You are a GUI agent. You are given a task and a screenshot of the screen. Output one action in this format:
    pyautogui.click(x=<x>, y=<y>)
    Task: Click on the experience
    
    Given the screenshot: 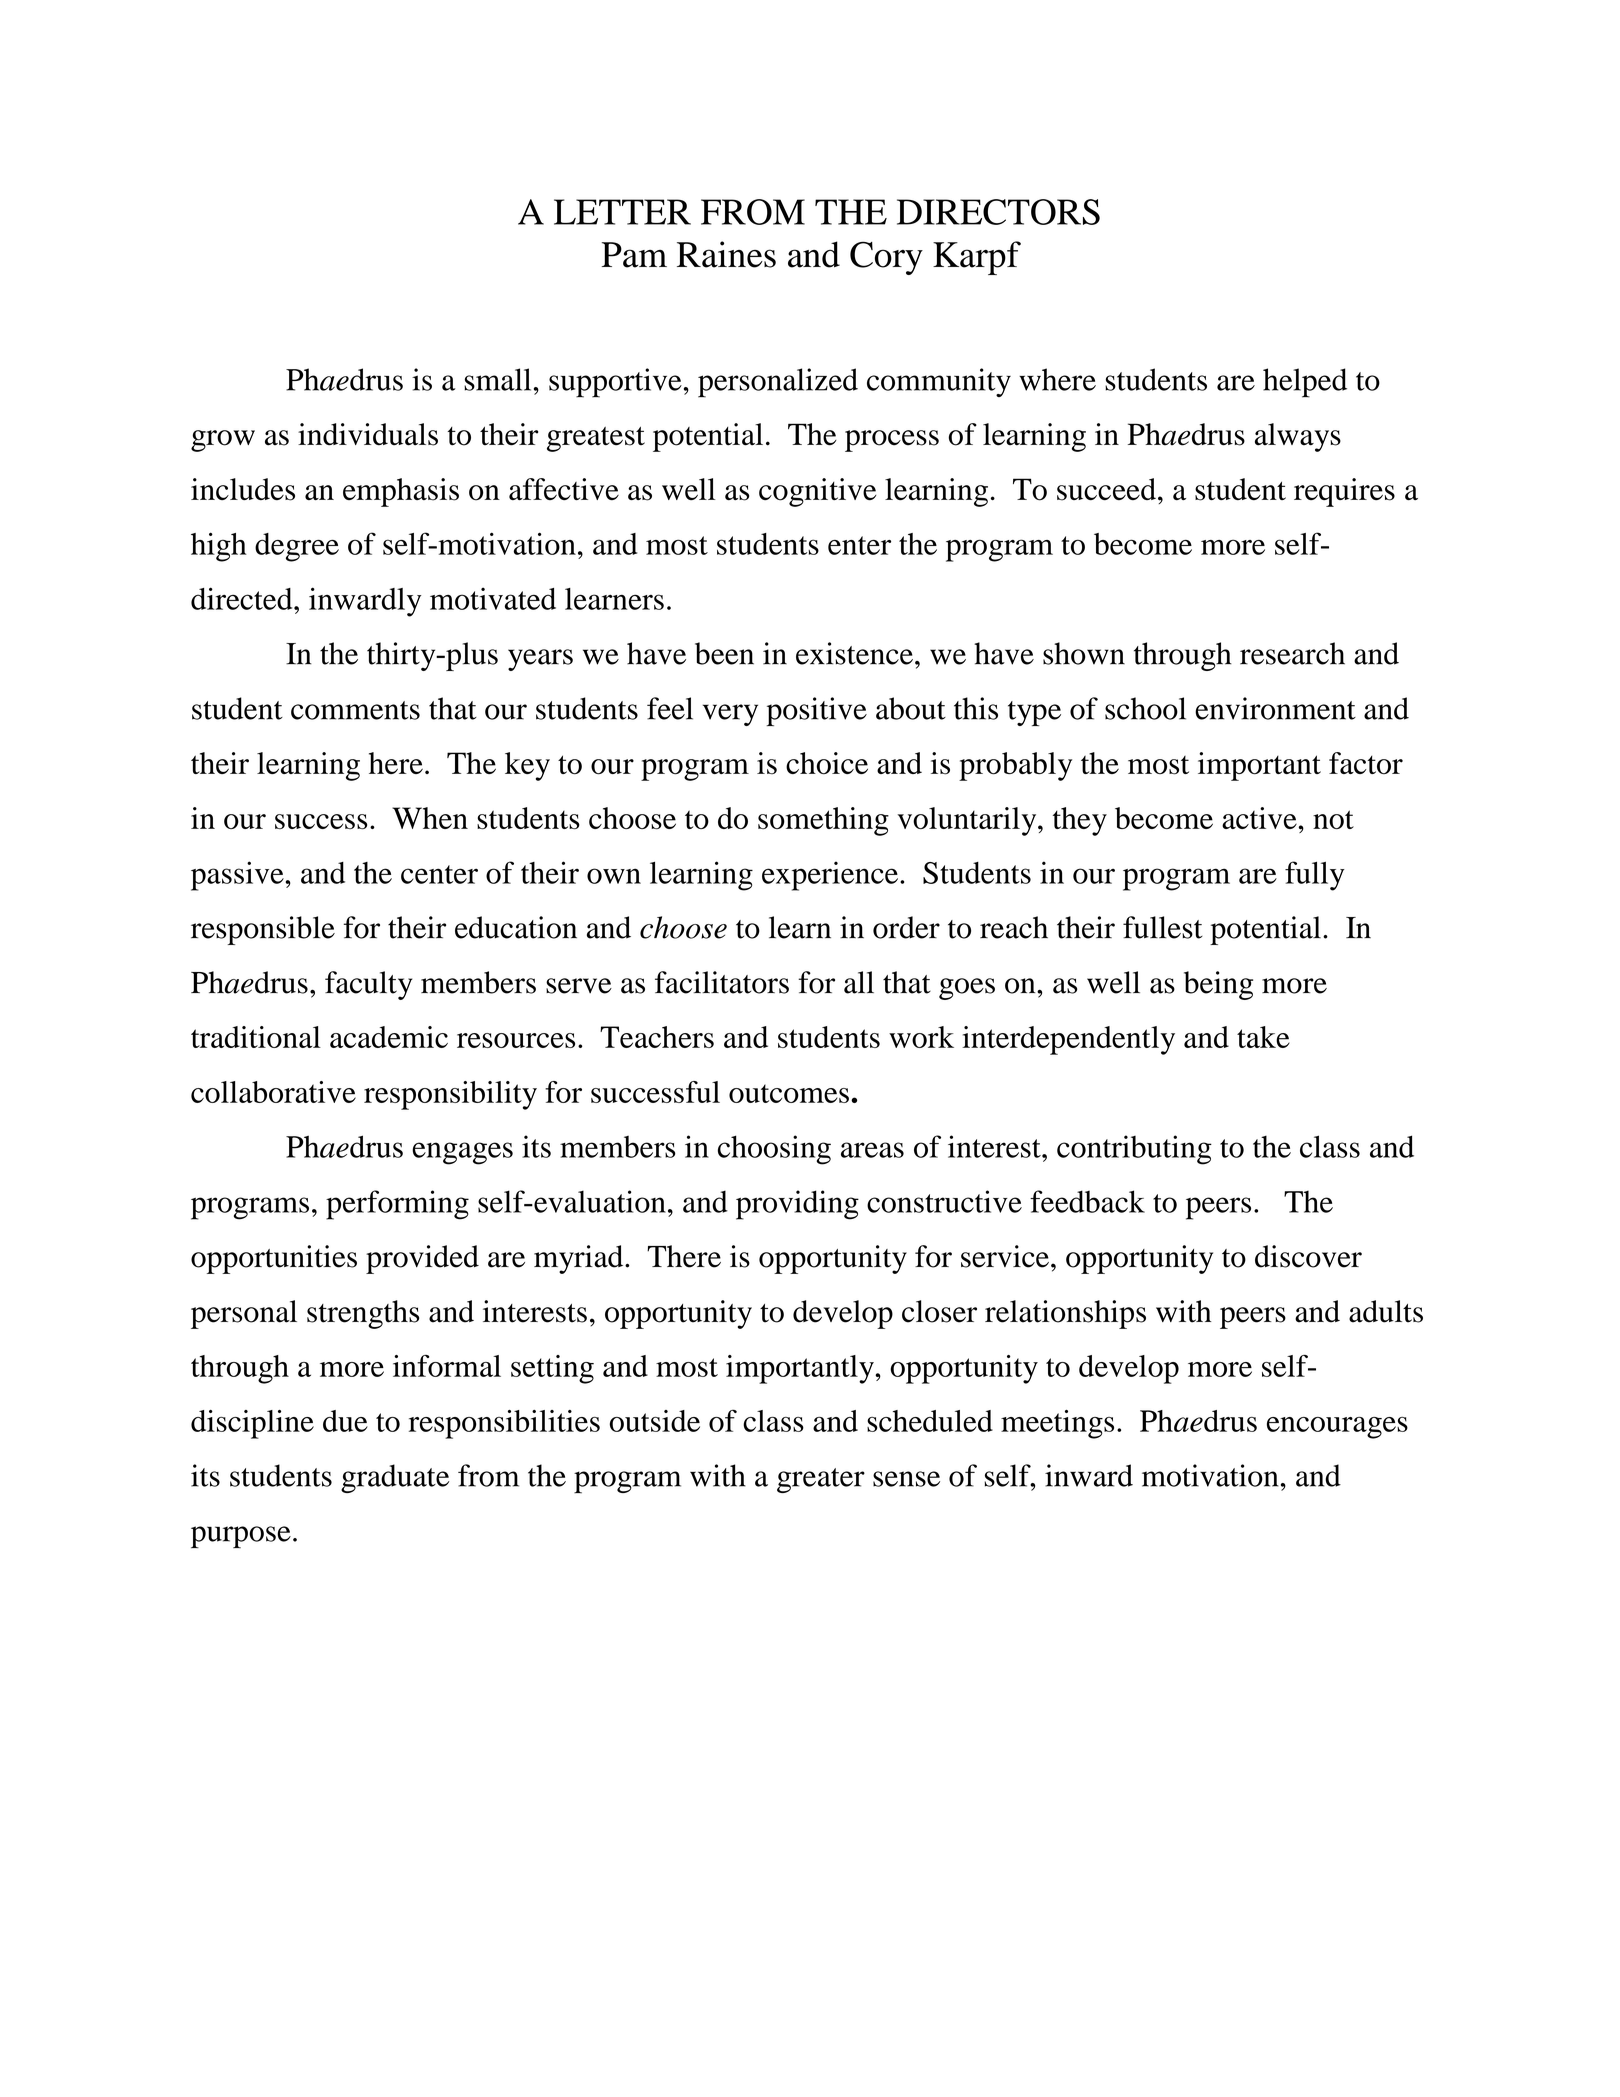 What is the action you would take?
    pyautogui.click(x=830, y=876)
